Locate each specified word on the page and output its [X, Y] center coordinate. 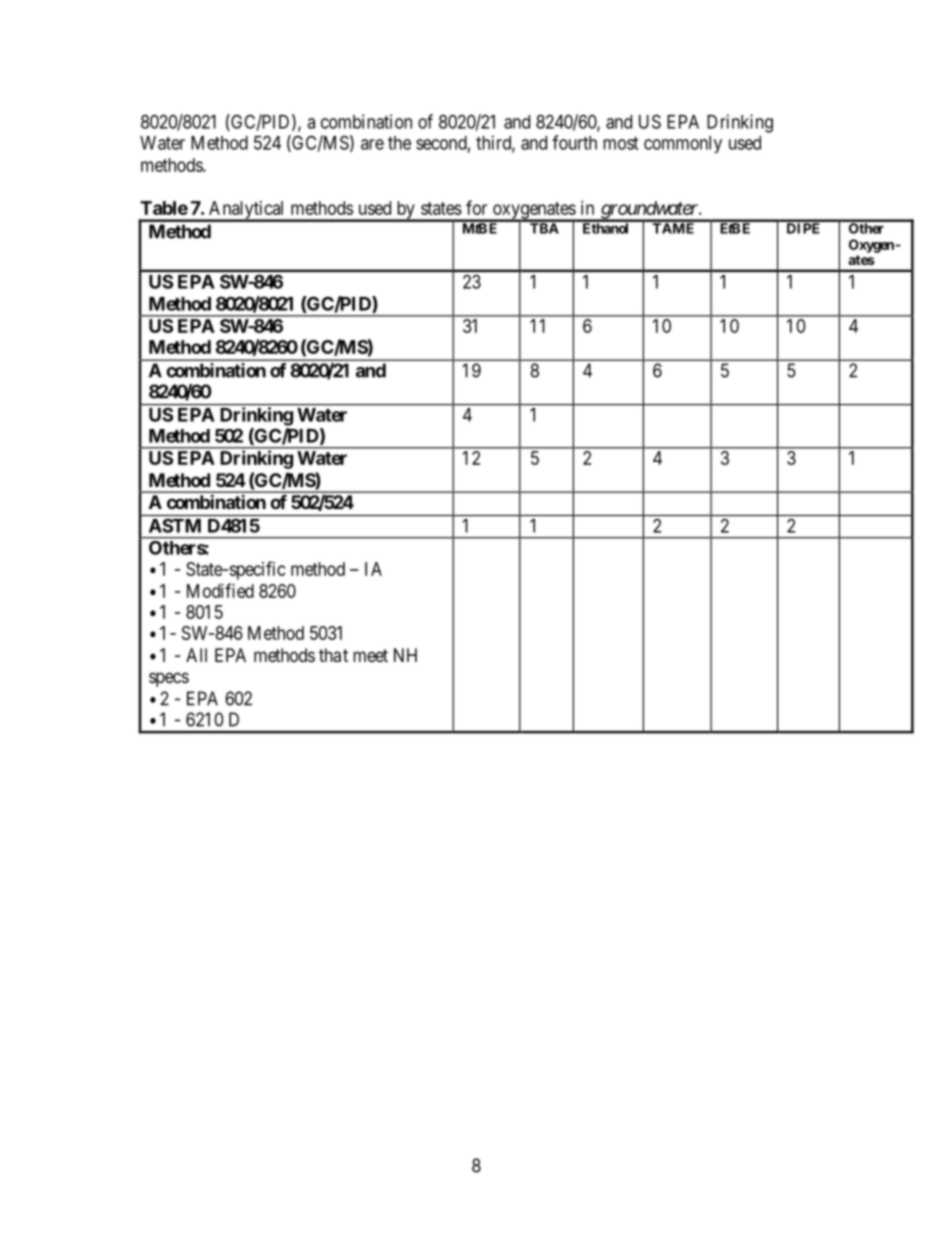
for [476, 207]
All [196, 655]
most [620, 143]
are [372, 144]
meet [370, 655]
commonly [683, 144]
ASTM [175, 526]
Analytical [247, 211]
